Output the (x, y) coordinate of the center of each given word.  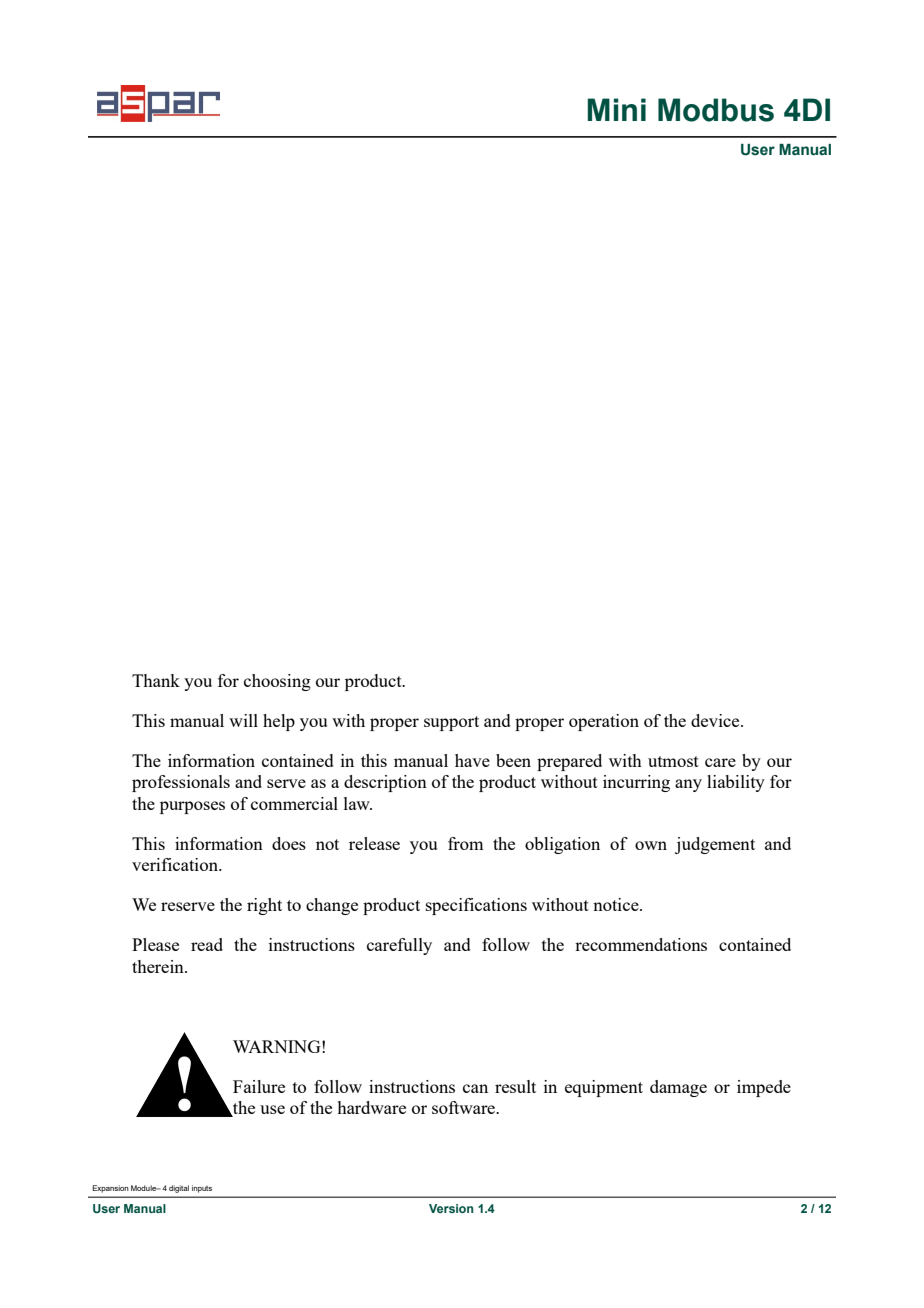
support (451, 723)
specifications (476, 906)
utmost (673, 761)
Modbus (716, 110)
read (207, 944)
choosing (277, 682)
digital (179, 1189)
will (243, 720)
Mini (616, 109)
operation (604, 722)
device (716, 720)
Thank (156, 680)
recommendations (641, 944)
